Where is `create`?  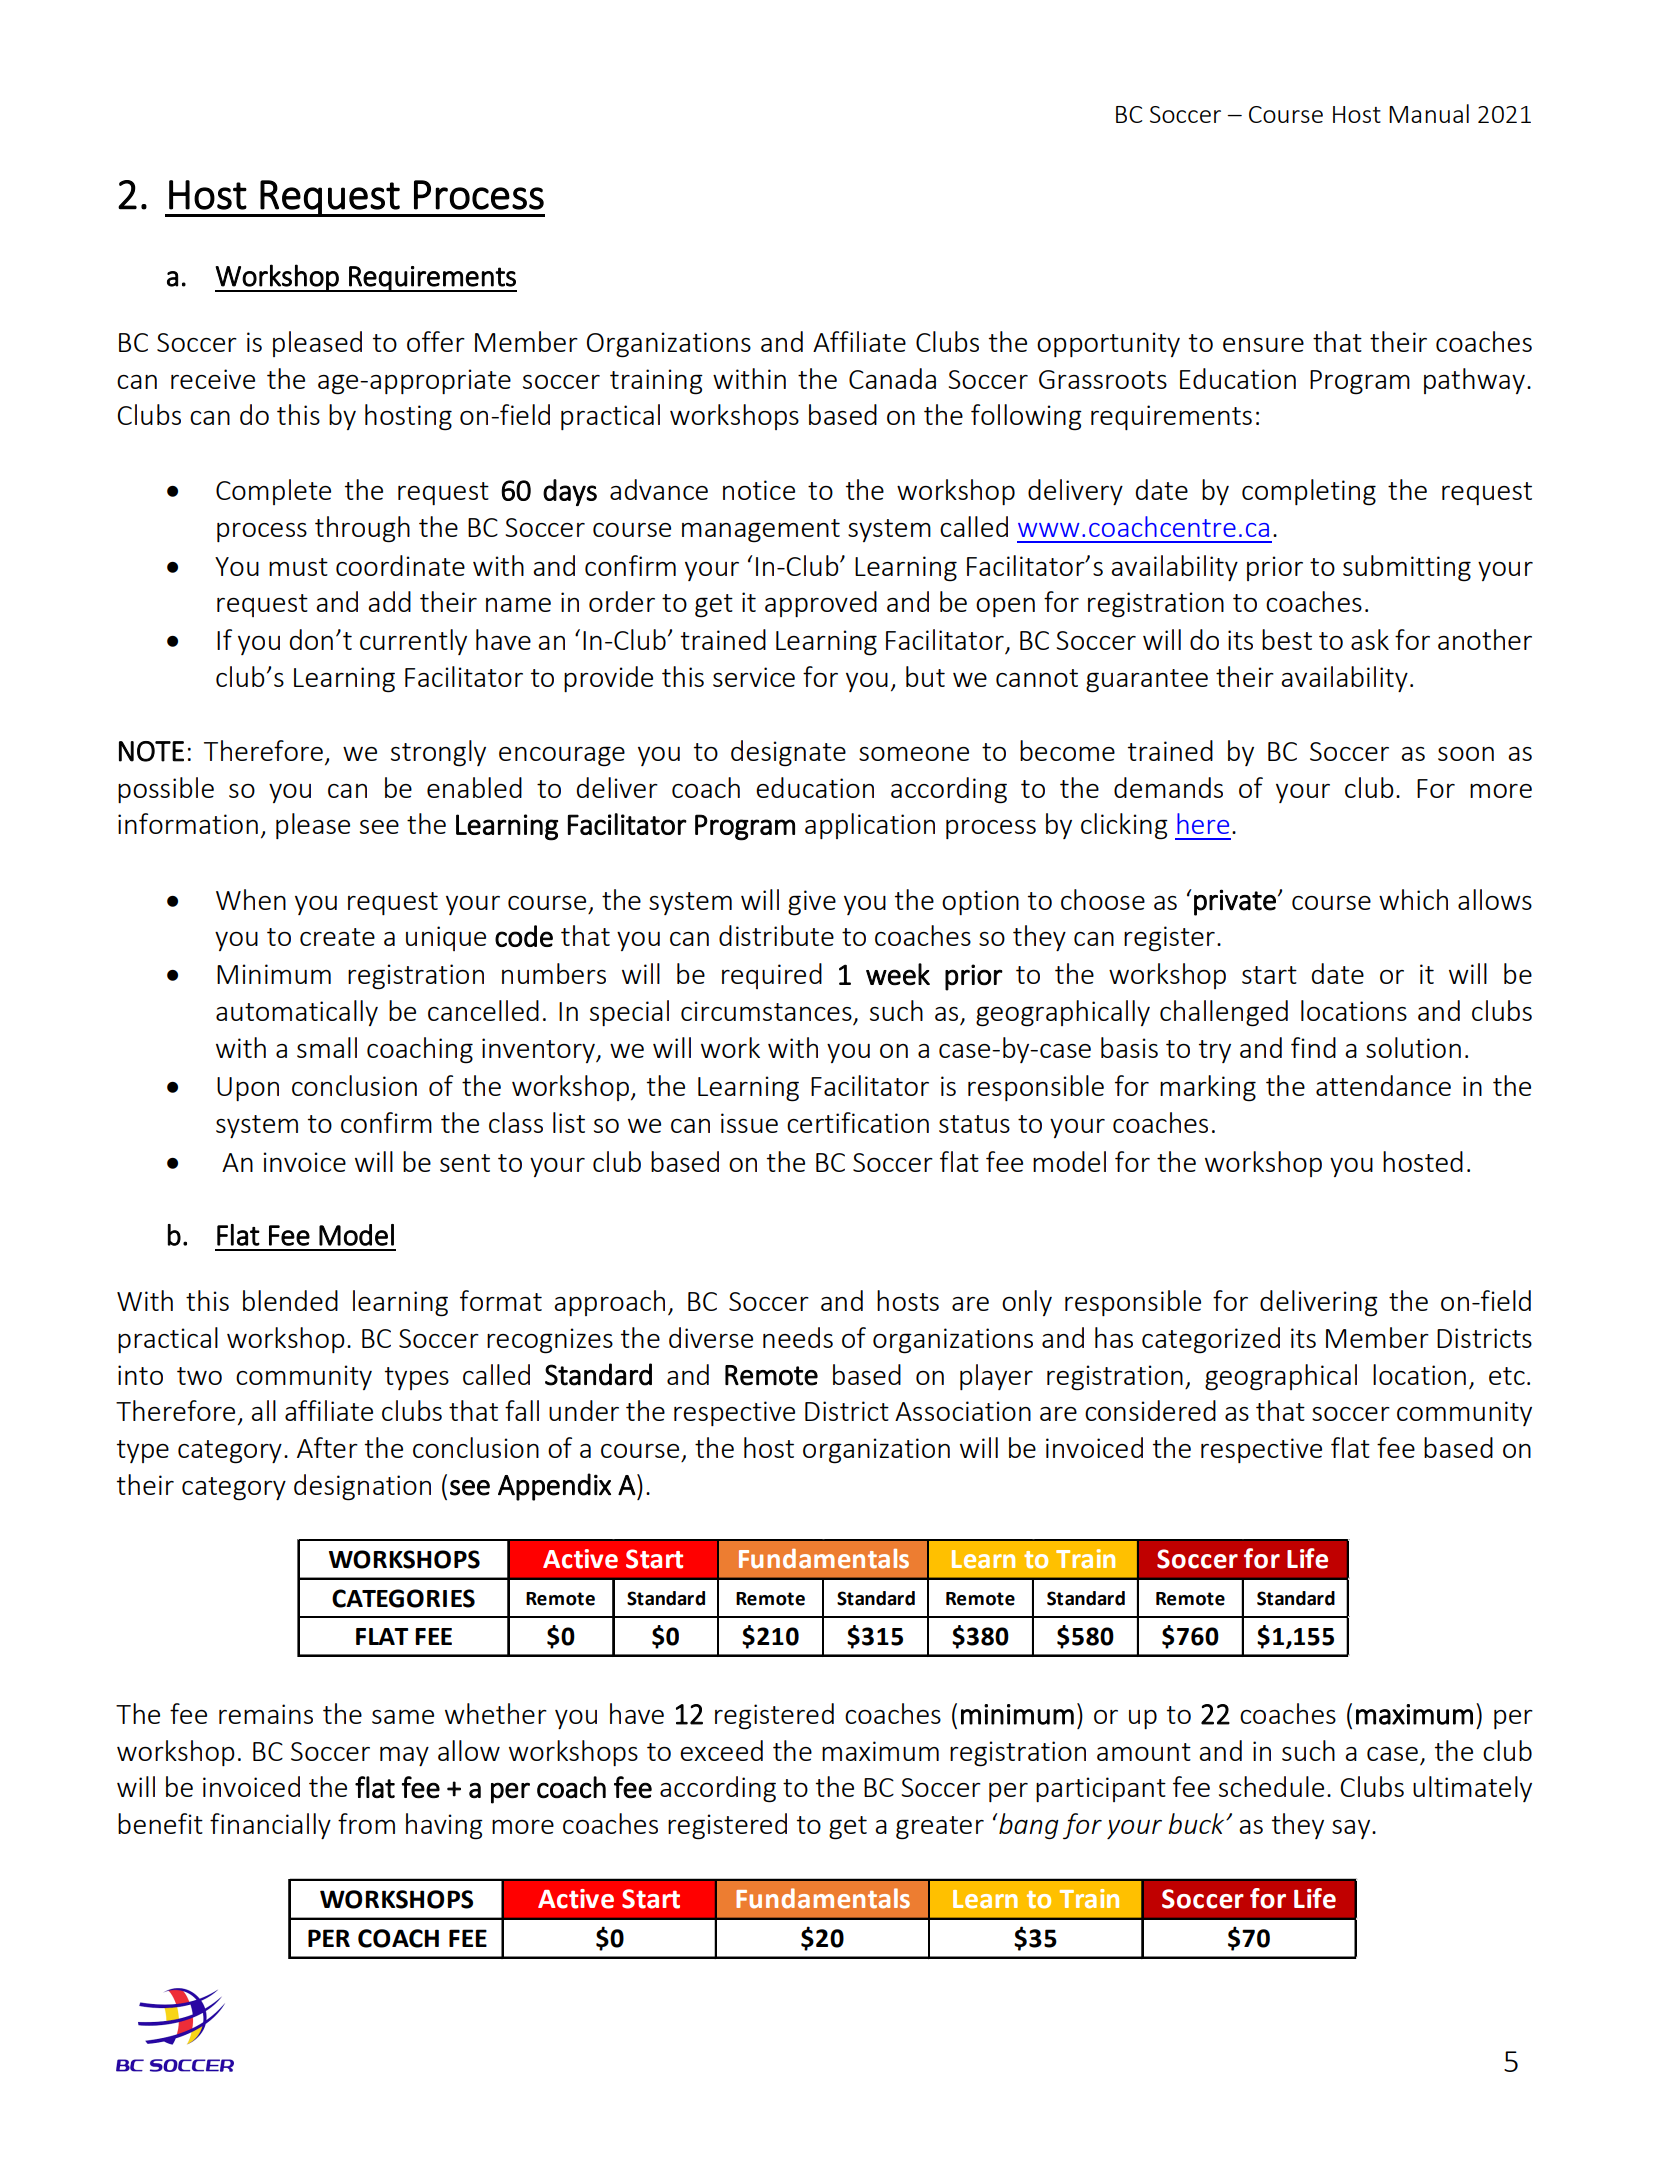 create is located at coordinates (337, 937).
